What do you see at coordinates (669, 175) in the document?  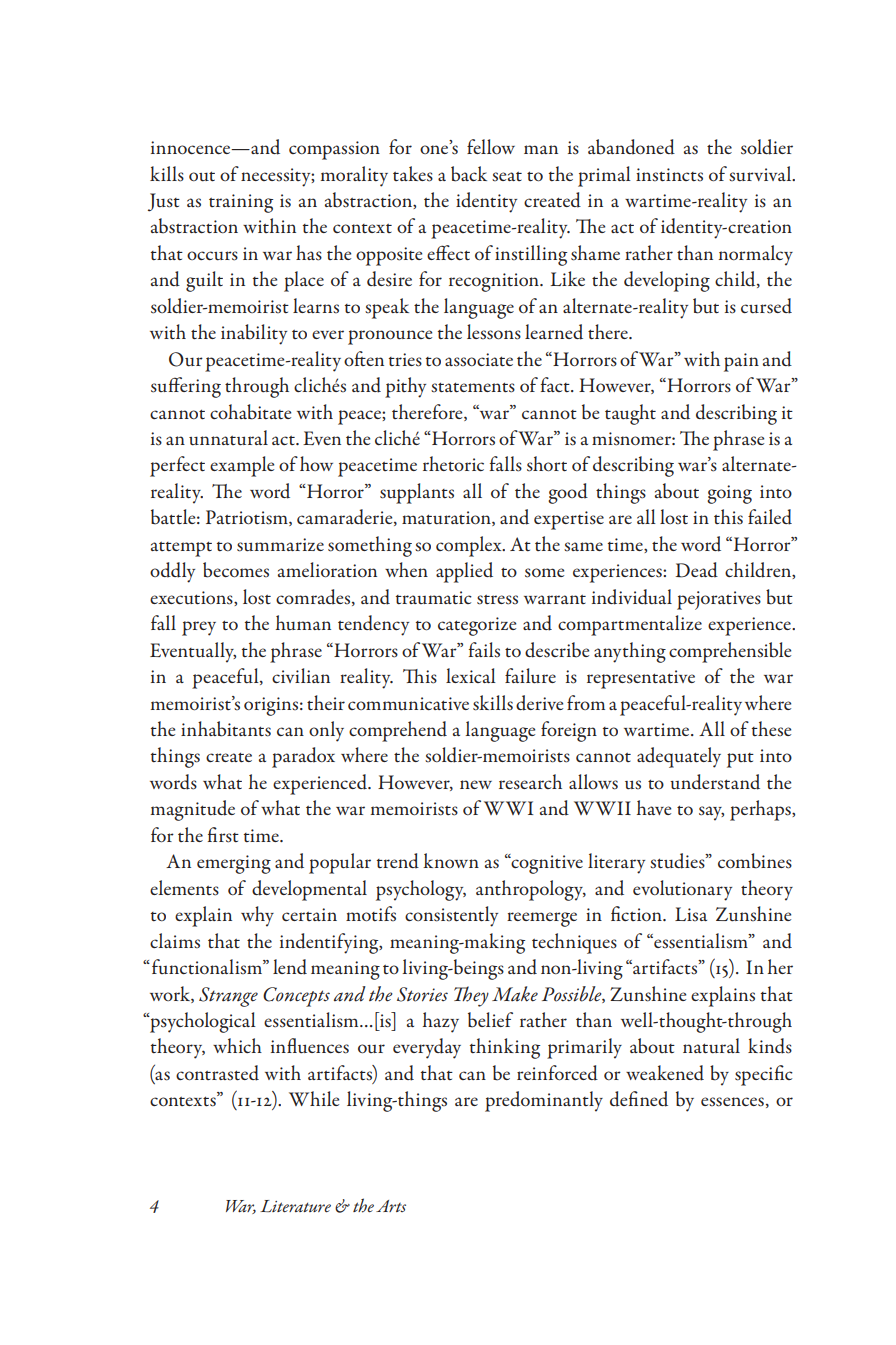 I see `instincts` at bounding box center [669, 175].
